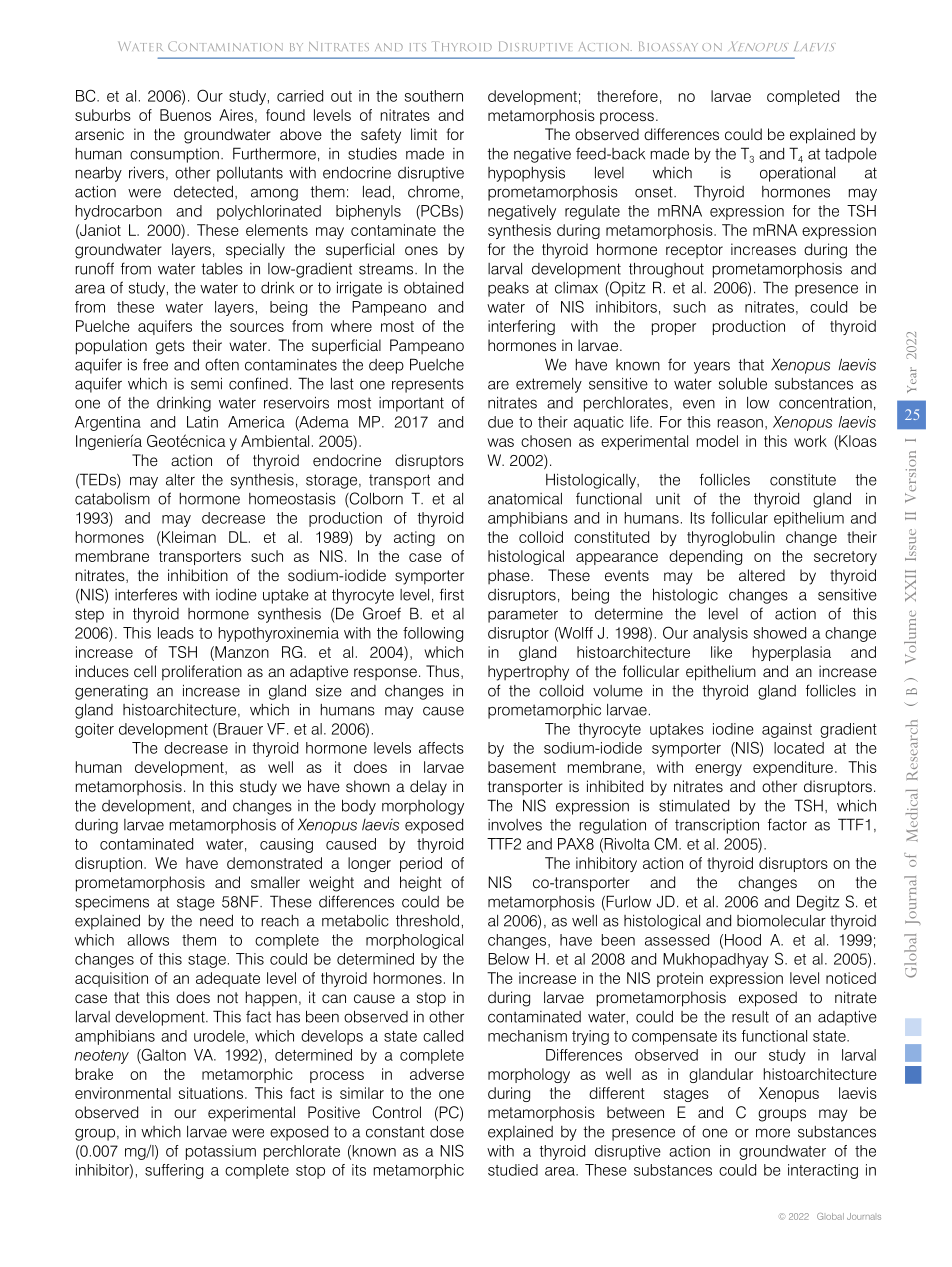  What do you see at coordinates (146, 594) in the screenshot?
I see `interferes` at bounding box center [146, 594].
